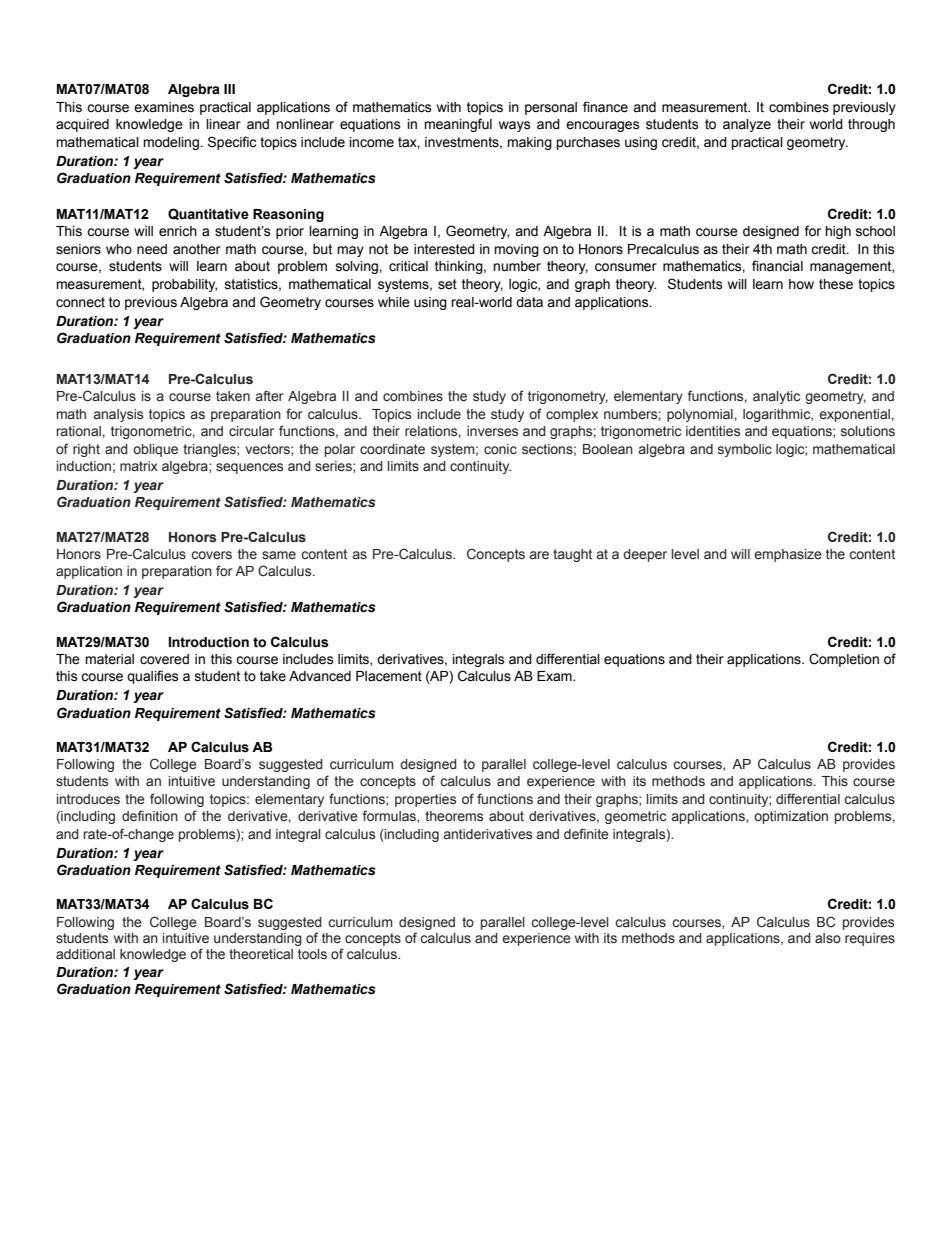 The width and height of the screenshot is (952, 1233). Describe the element at coordinates (261, 954) in the screenshot. I see `theoretical` at that location.
